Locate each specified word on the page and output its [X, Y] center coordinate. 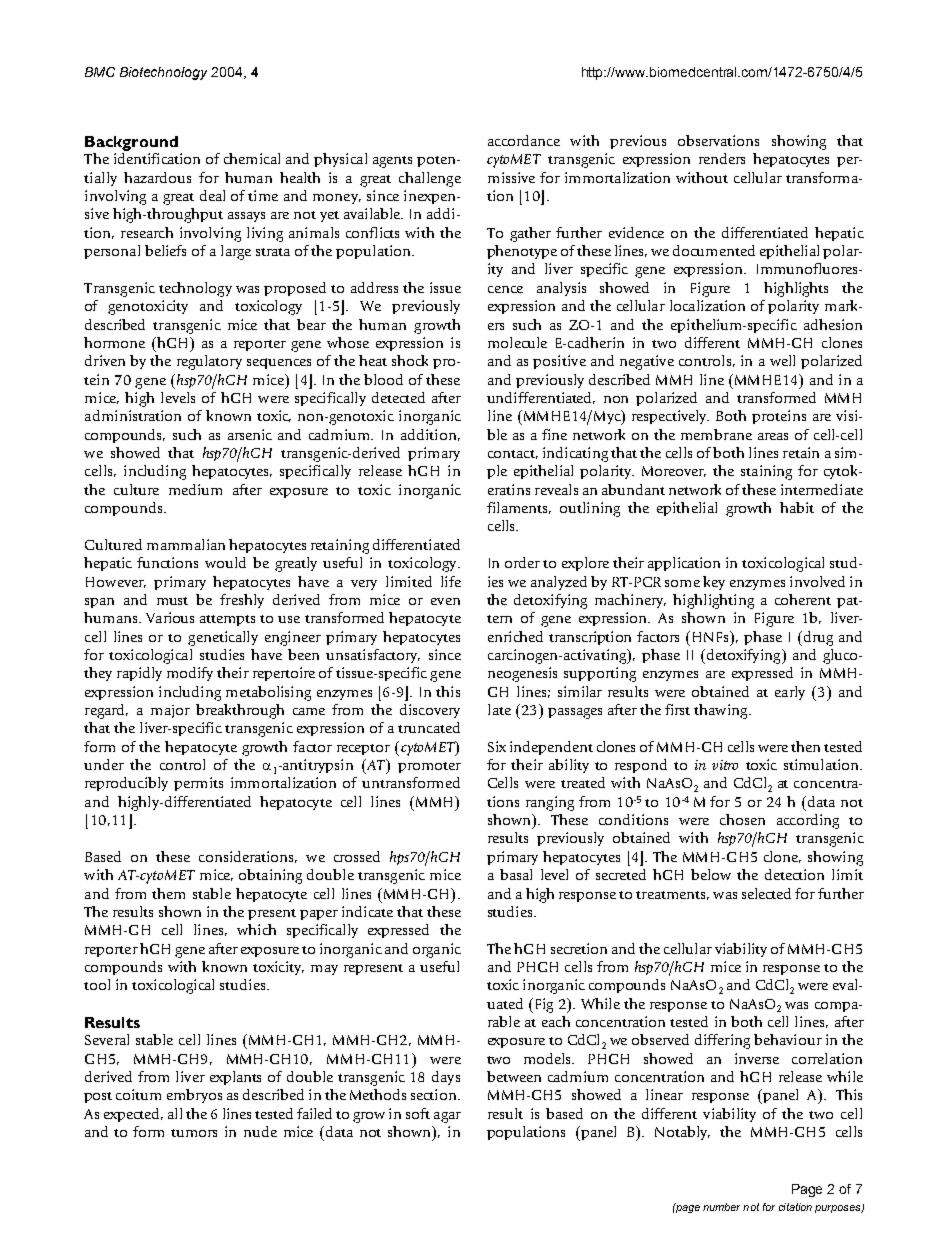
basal [516, 874]
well [782, 360]
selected [766, 893]
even [445, 601]
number [721, 1207]
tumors [194, 1133]
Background [131, 143]
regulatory [209, 362]
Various [170, 617]
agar [447, 1117]
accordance [524, 140]
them [168, 893]
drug [817, 638]
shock [410, 360]
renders [722, 158]
